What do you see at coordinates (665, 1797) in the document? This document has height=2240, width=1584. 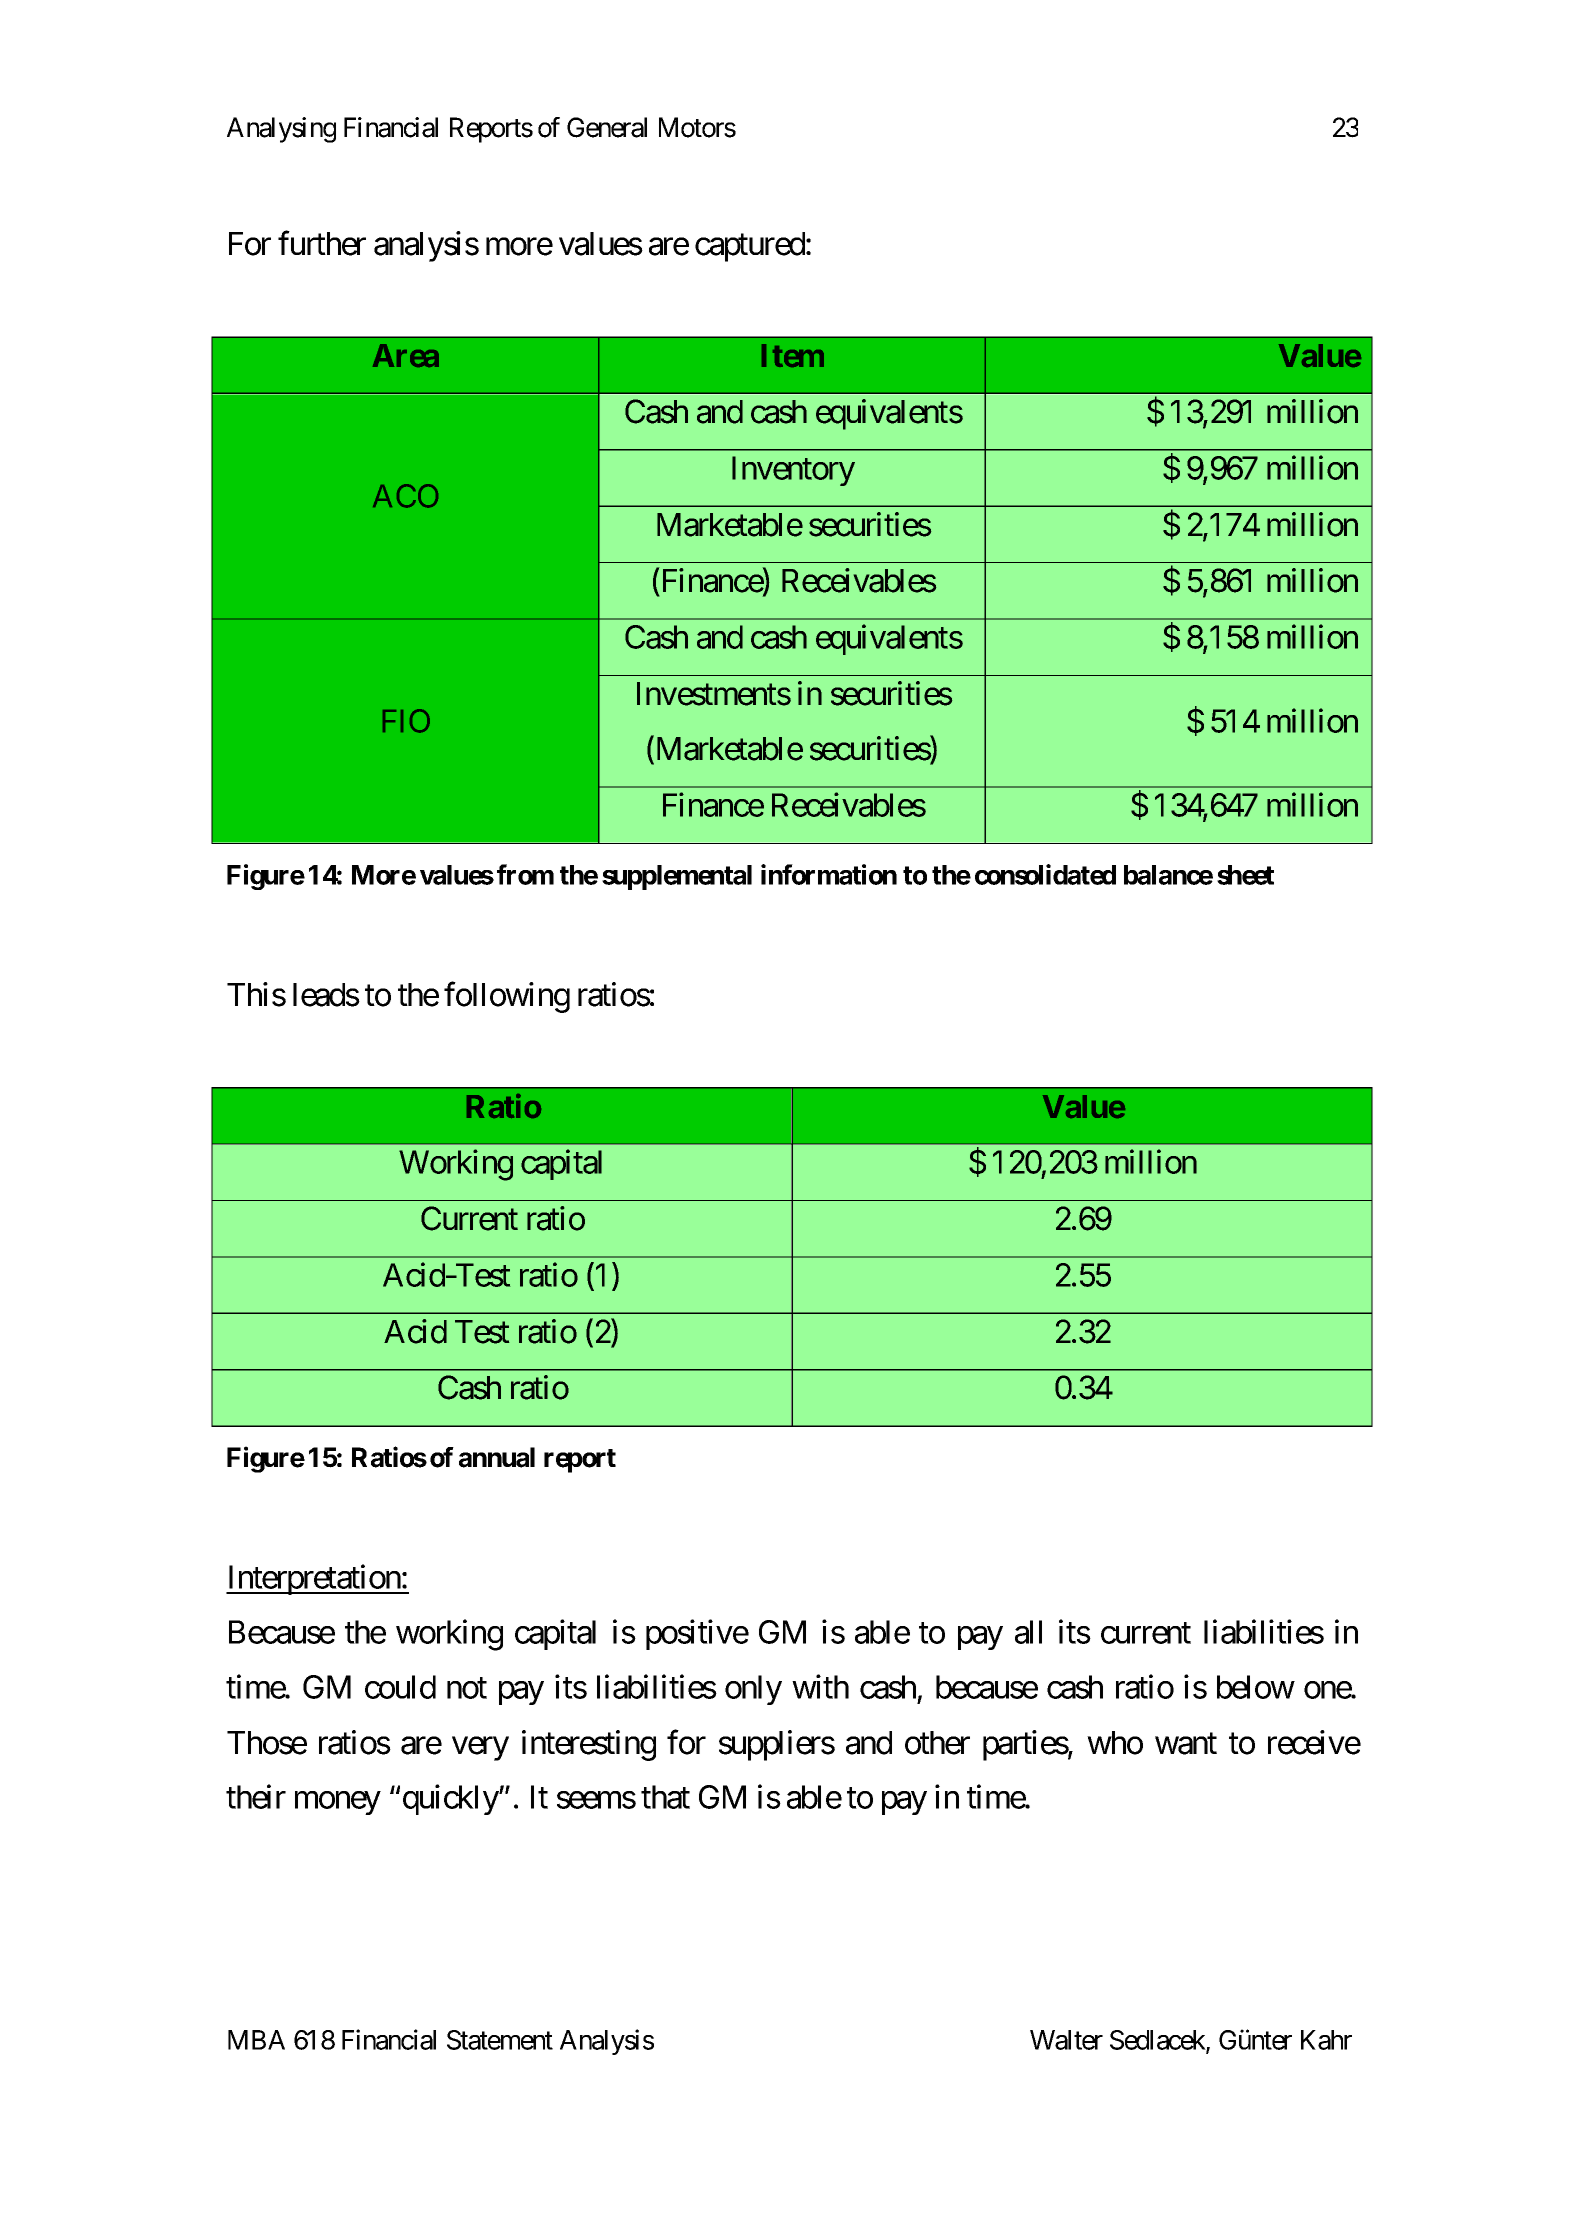 I see `that` at bounding box center [665, 1797].
